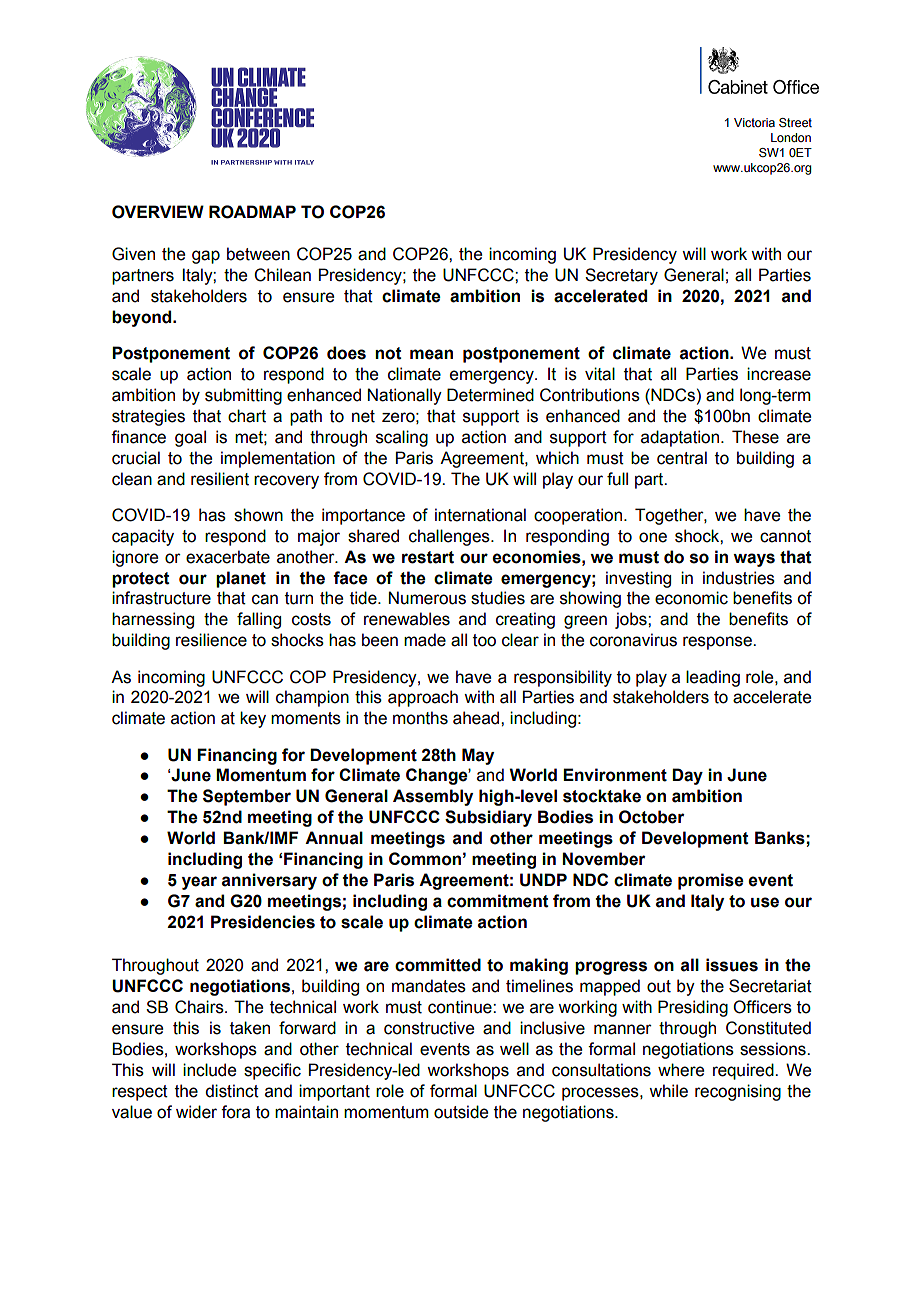 The height and width of the screenshot is (1308, 924). What do you see at coordinates (718, 643) in the screenshot?
I see `response` at bounding box center [718, 643].
